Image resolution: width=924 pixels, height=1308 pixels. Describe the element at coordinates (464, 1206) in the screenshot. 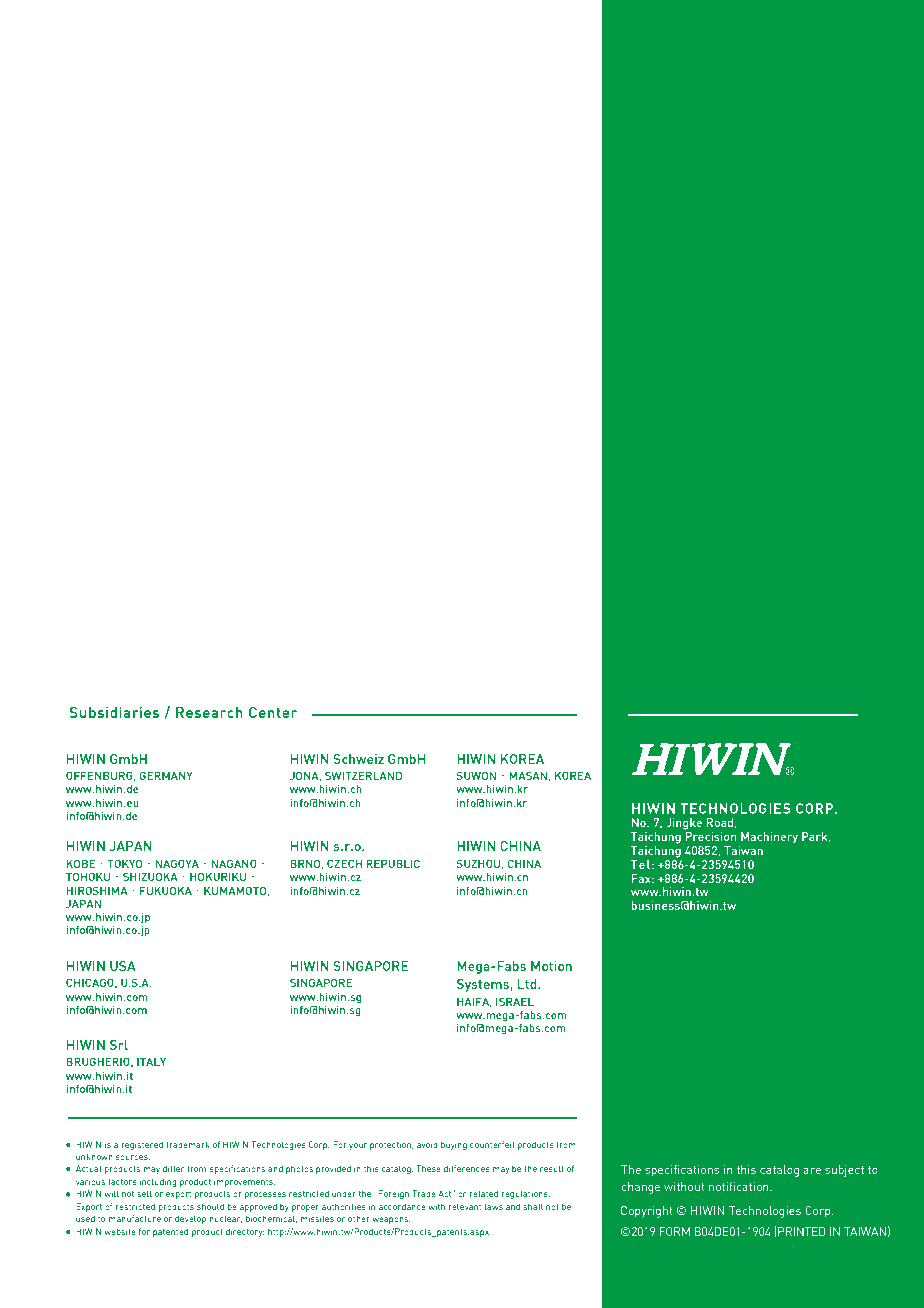

I see `relevant` at that location.
